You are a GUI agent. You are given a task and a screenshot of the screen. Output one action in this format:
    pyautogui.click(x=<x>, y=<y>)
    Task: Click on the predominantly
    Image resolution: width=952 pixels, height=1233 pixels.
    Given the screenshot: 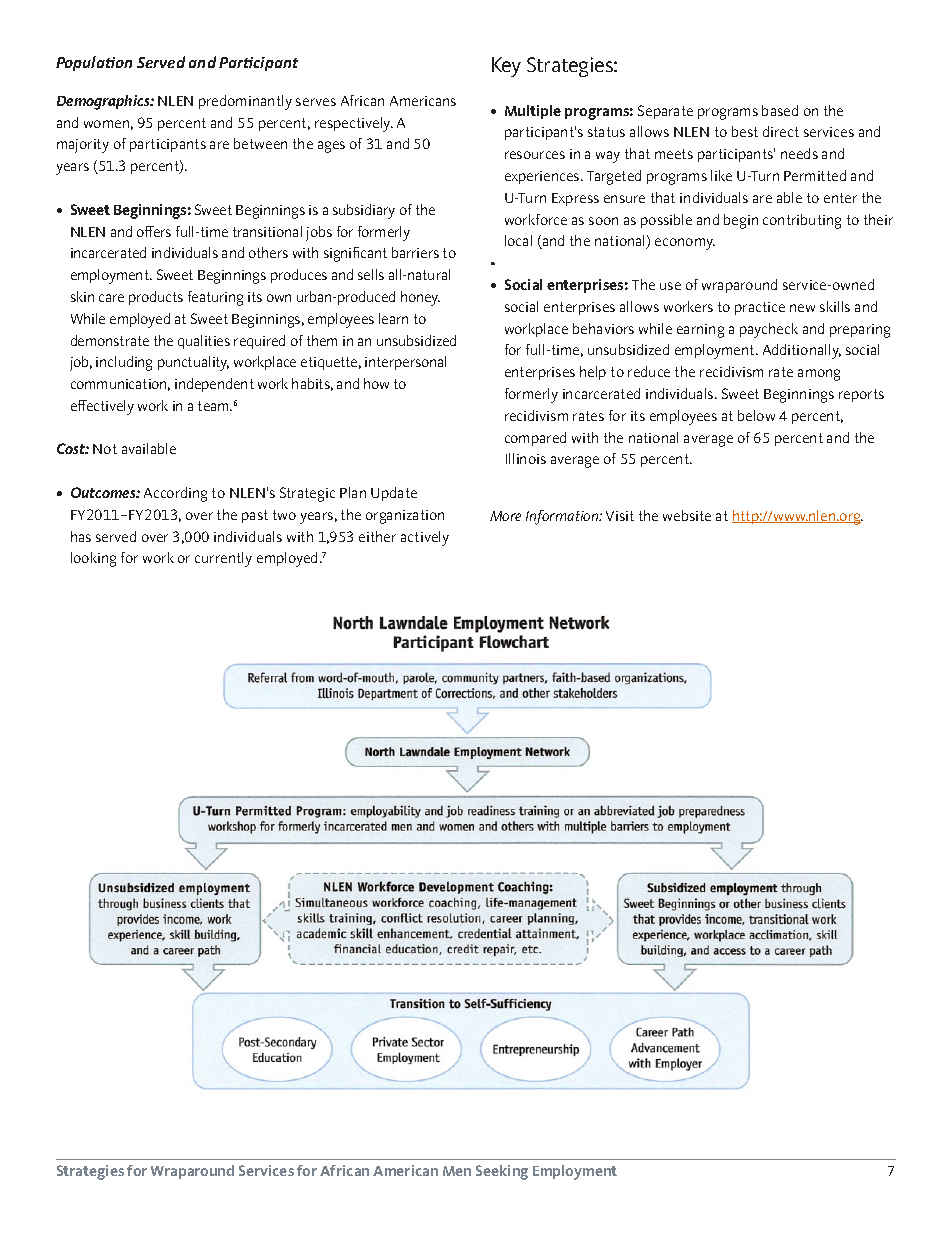 What is the action you would take?
    pyautogui.click(x=245, y=102)
